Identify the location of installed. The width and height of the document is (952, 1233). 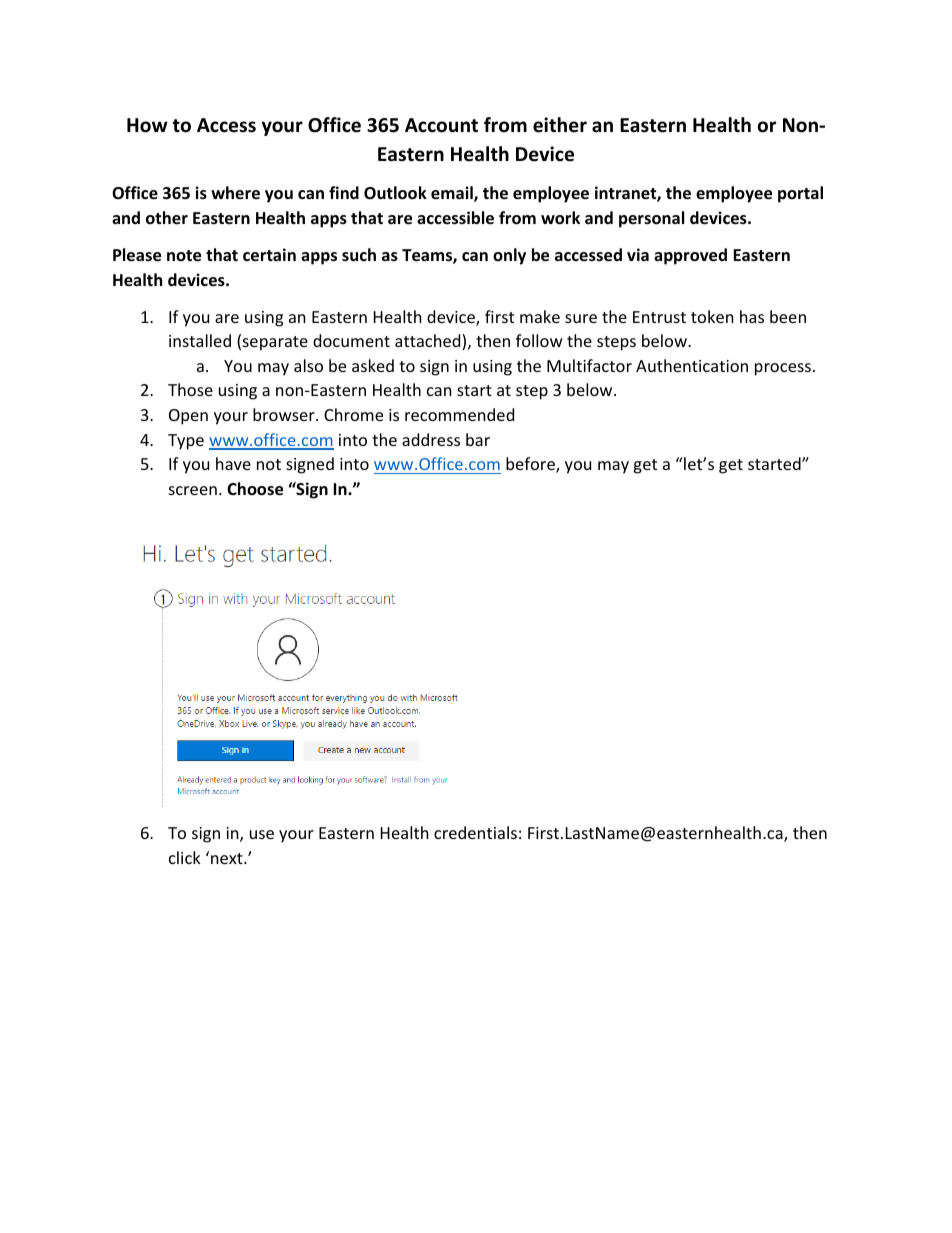
(200, 340).
